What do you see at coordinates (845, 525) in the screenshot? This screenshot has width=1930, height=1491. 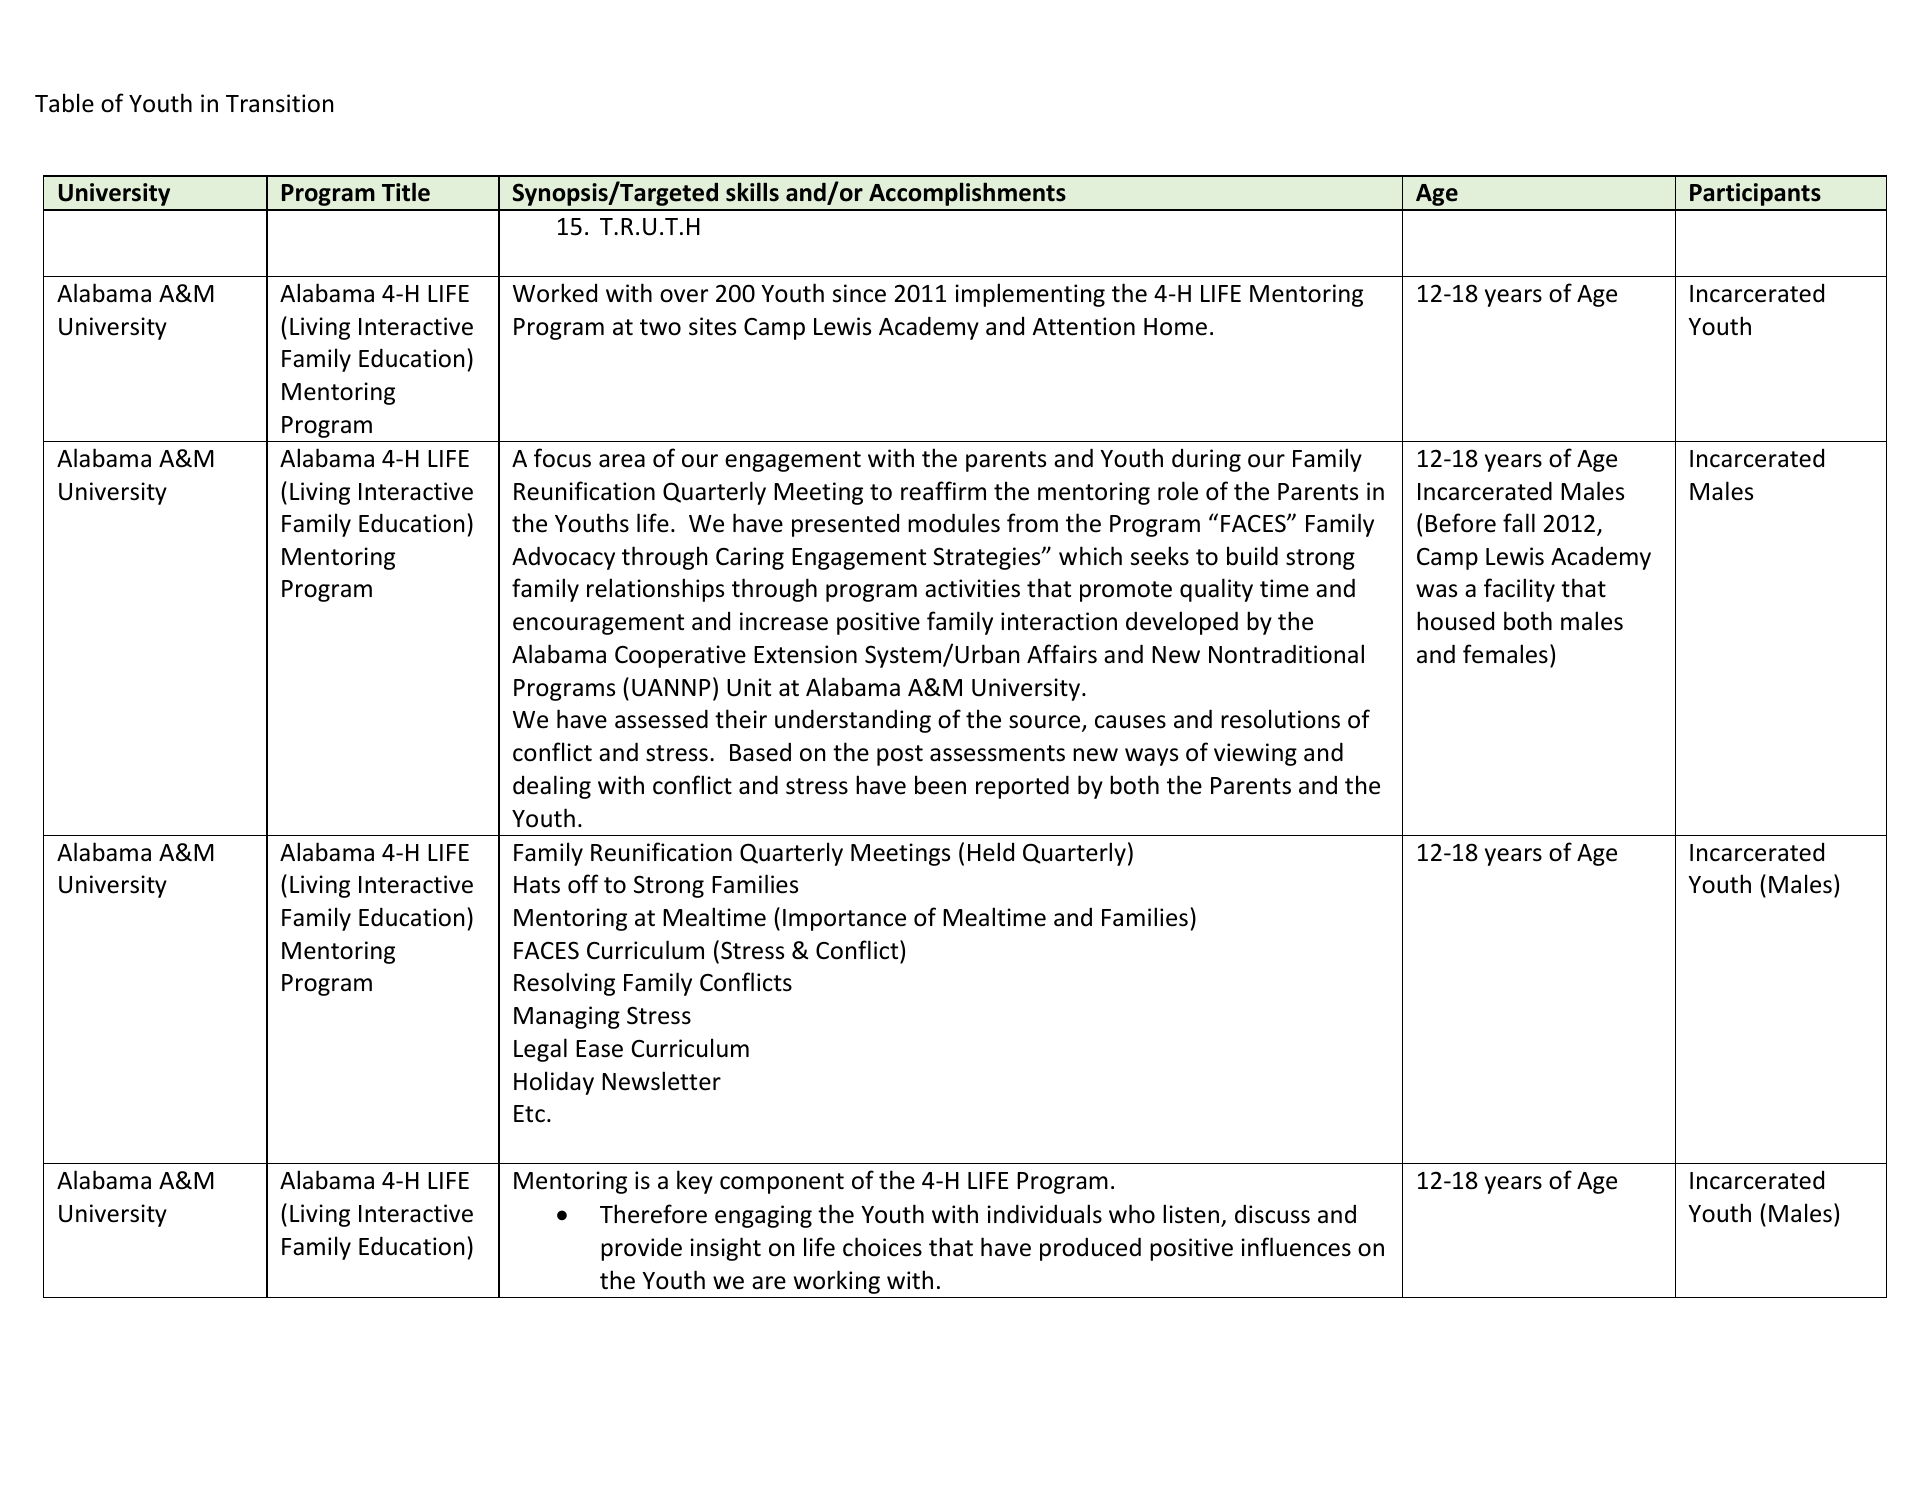 I see `presented` at bounding box center [845, 525].
